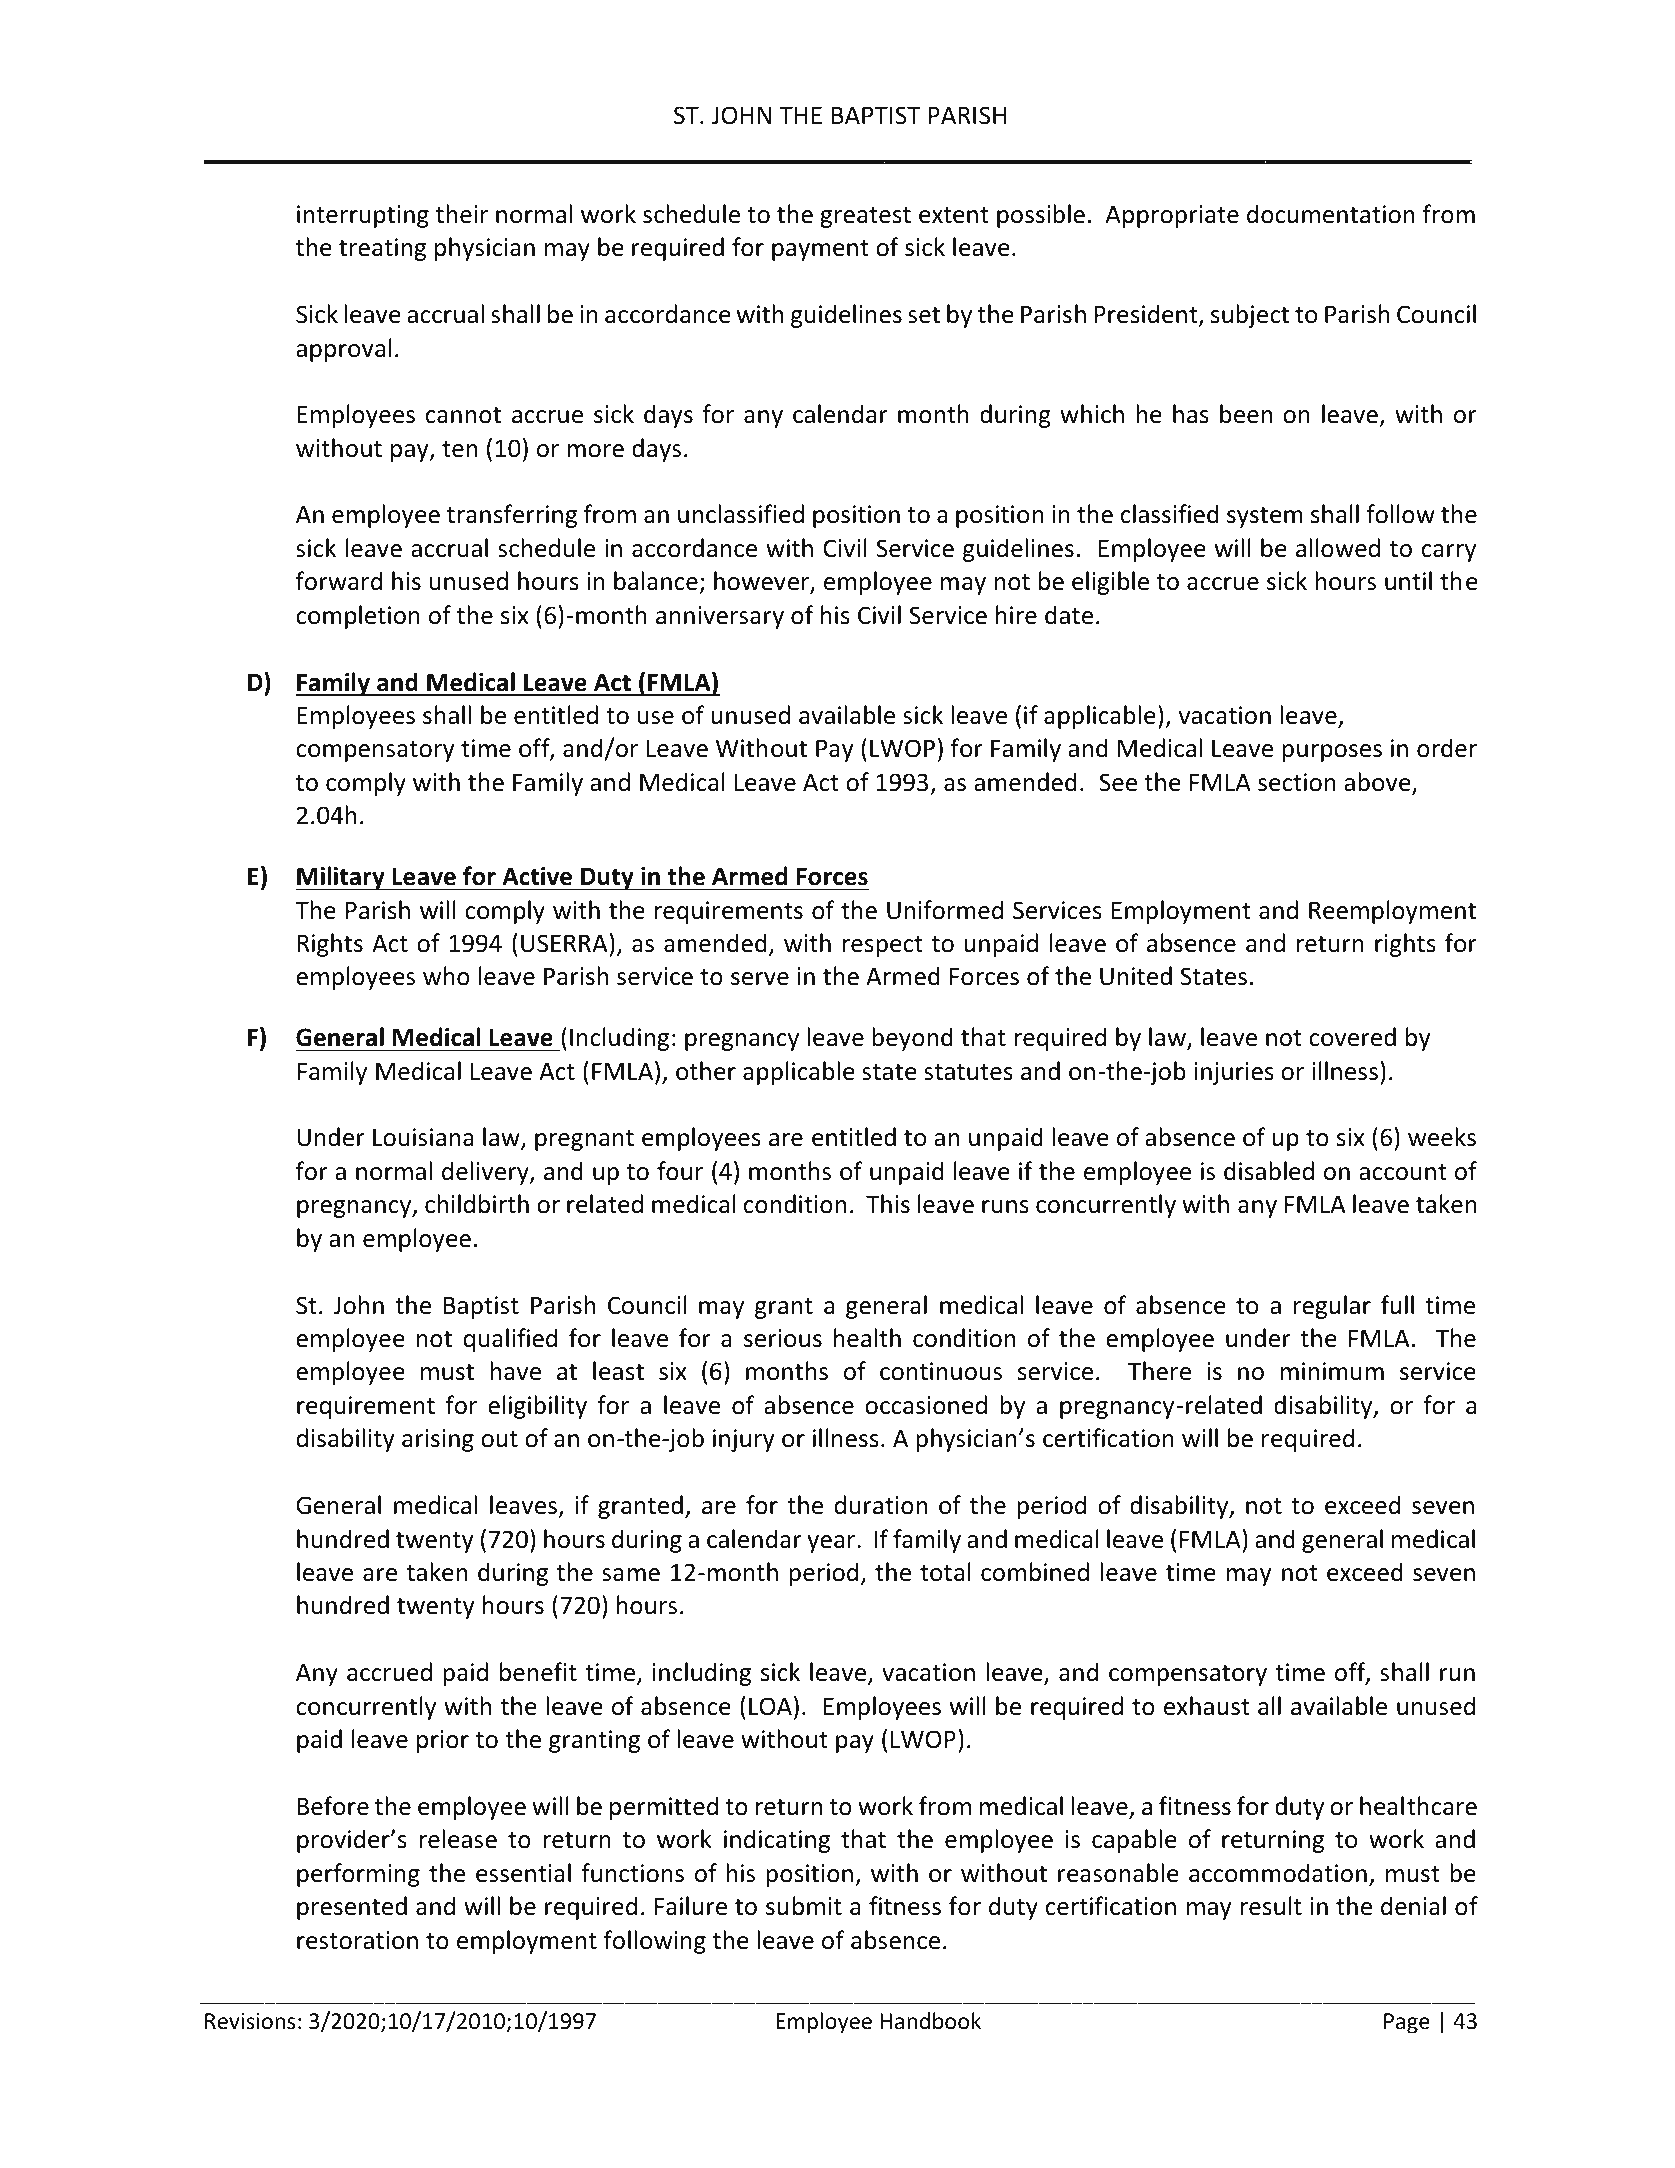 The width and height of the screenshot is (1675, 2168). Describe the element at coordinates (926, 1405) in the screenshot. I see `occasioned` at that location.
